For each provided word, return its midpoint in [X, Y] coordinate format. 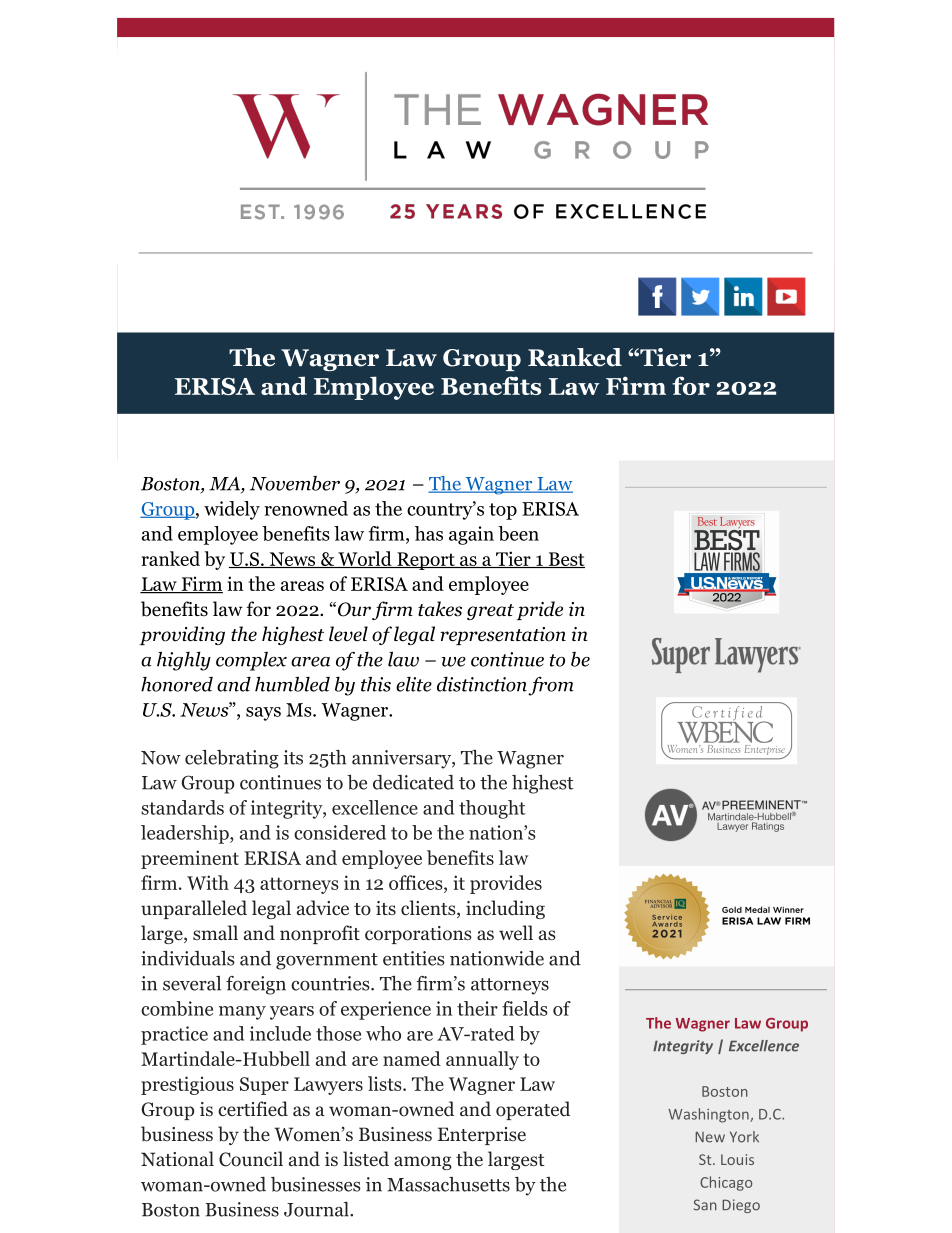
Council [251, 1159]
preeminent [190, 859]
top [503, 511]
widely [232, 510]
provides [506, 884]
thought [492, 809]
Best [565, 560]
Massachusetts [448, 1184]
